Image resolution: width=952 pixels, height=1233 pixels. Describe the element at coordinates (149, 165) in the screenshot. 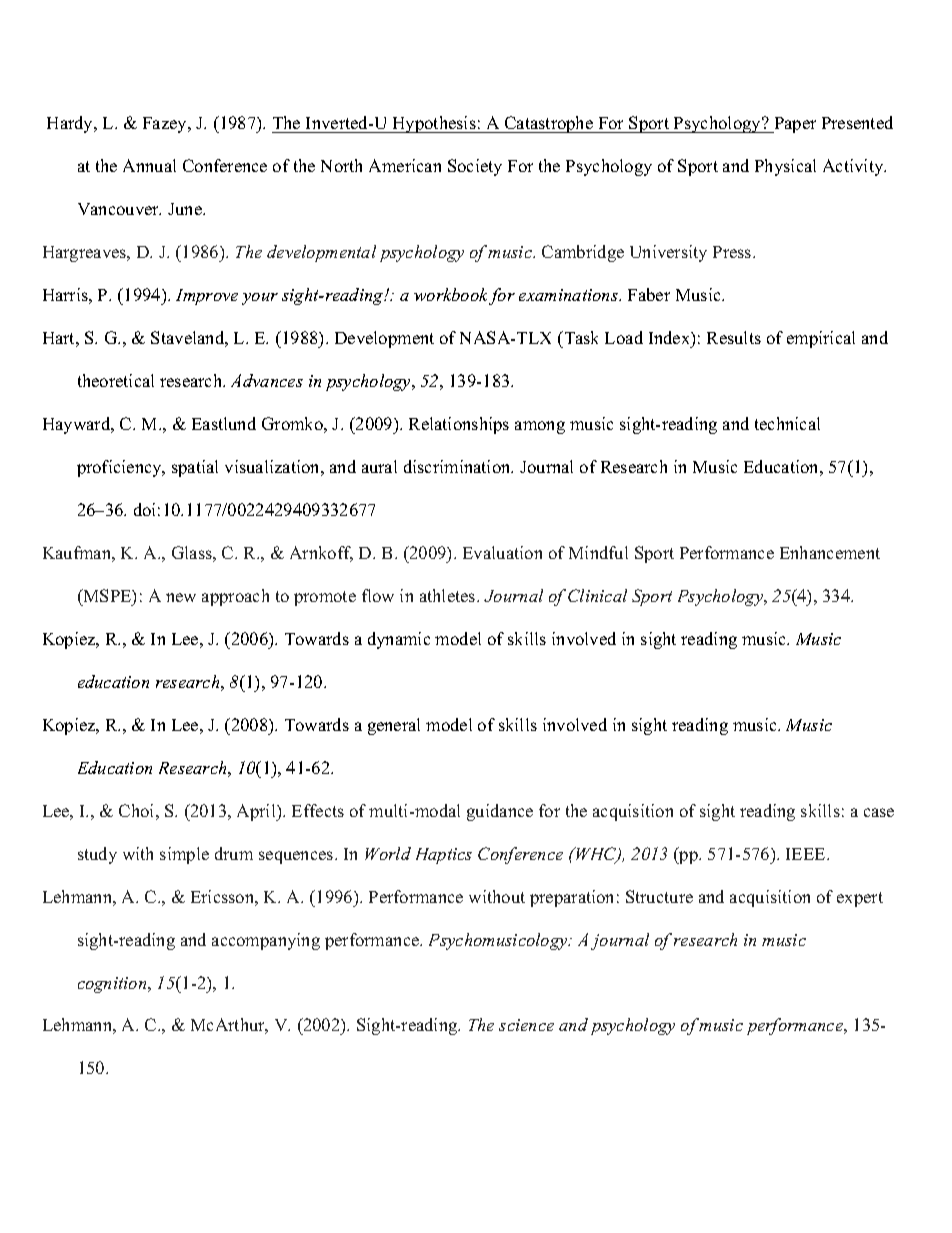

I see `Annual` at that location.
